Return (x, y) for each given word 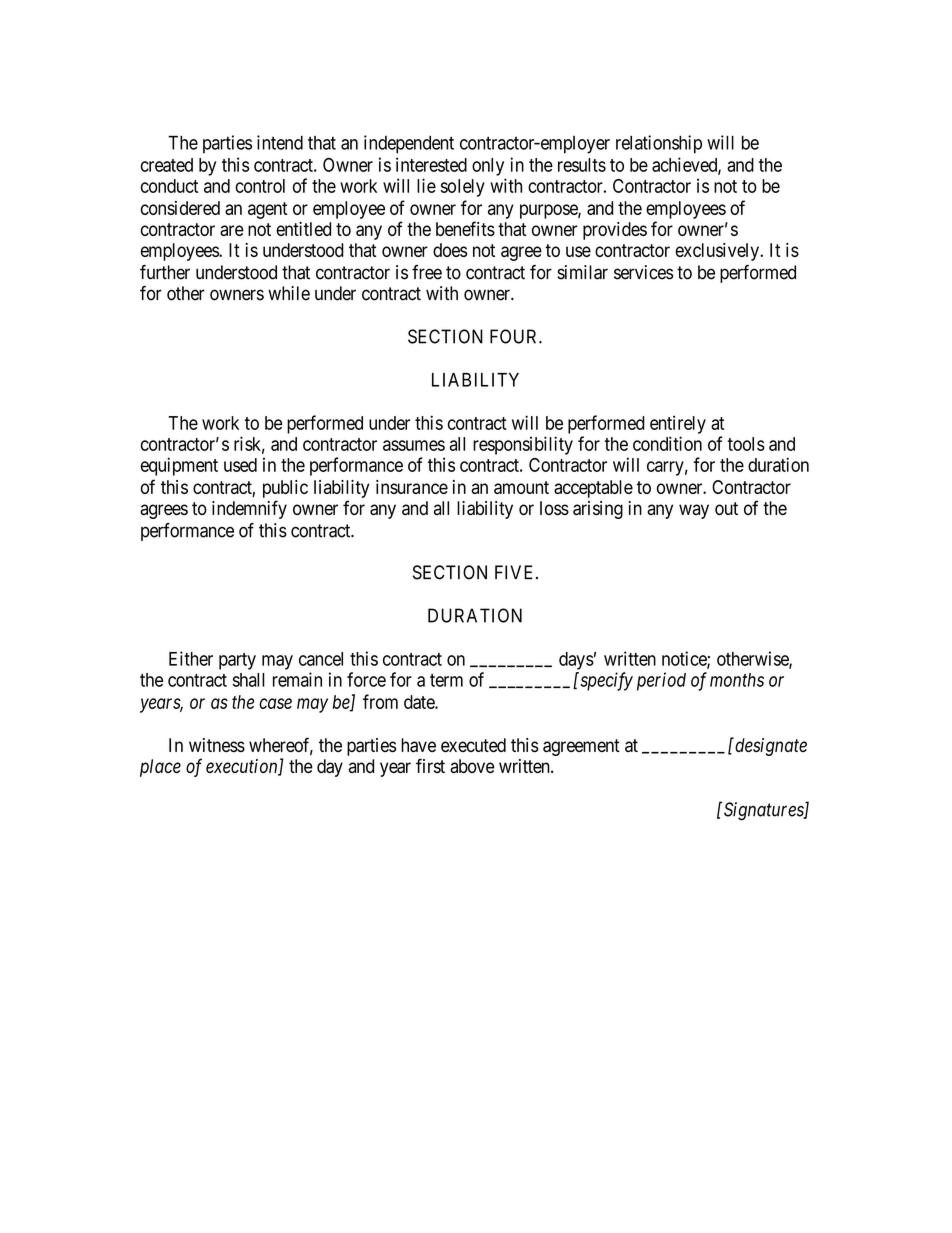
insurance (412, 487)
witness (217, 745)
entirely (678, 424)
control (260, 186)
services (643, 272)
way (694, 511)
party (237, 661)
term (446, 680)
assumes (414, 445)
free (427, 272)
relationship (659, 144)
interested (431, 164)
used (240, 465)
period (661, 681)
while (289, 293)
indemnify (249, 509)
